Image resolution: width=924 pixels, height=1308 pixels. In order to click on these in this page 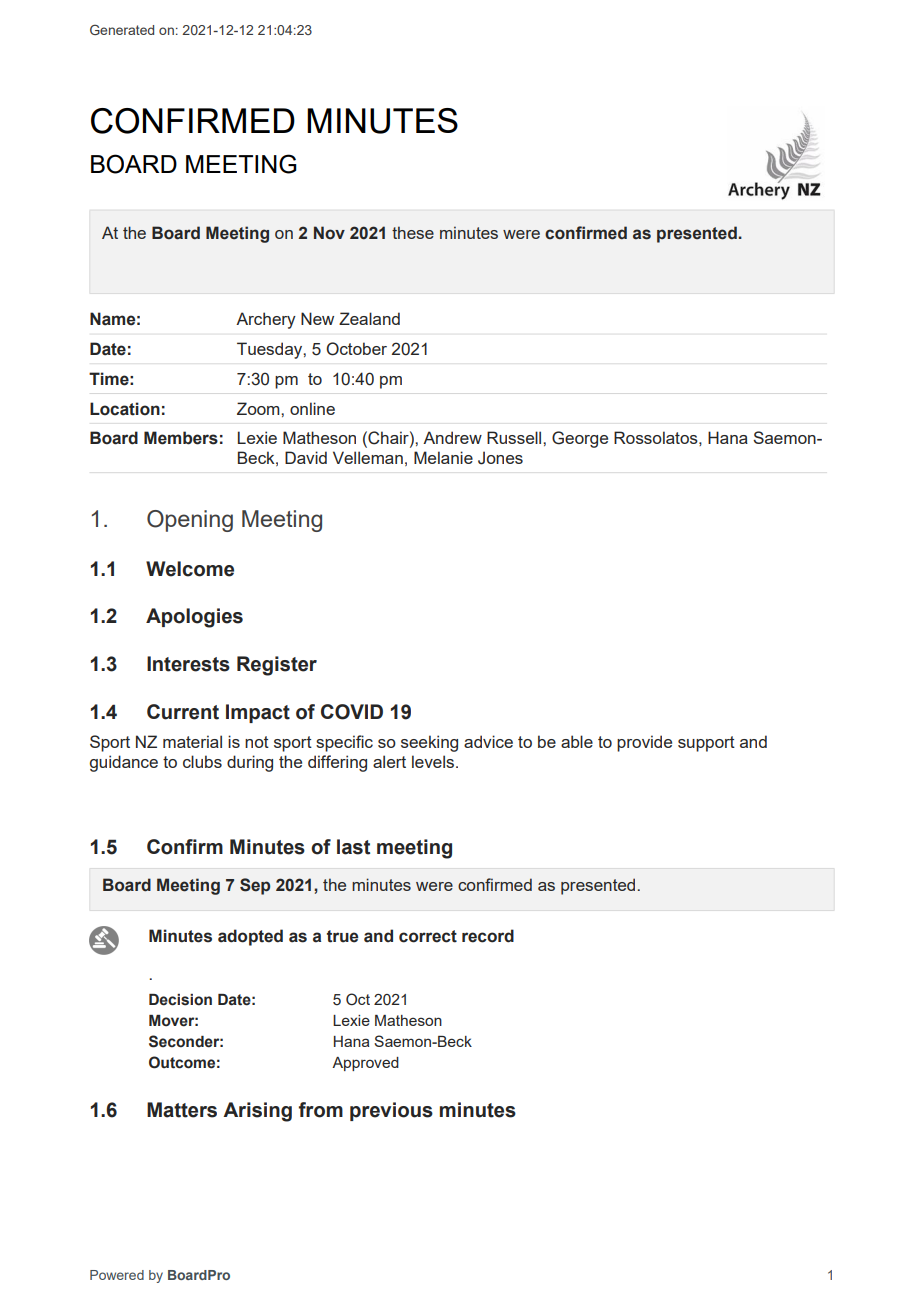, I will do `click(413, 232)`.
